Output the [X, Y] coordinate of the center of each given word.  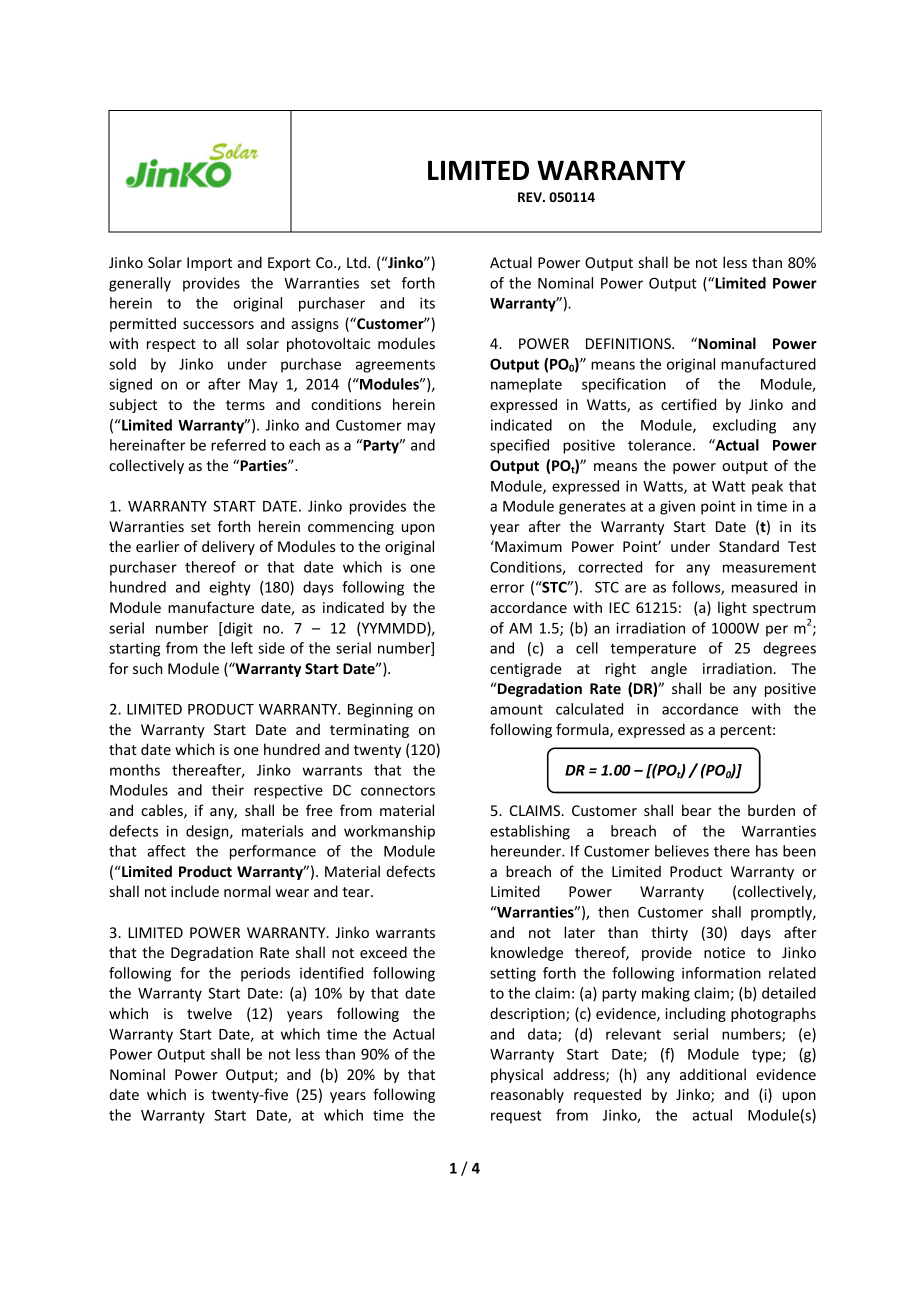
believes [682, 851]
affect [166, 851]
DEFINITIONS [629, 343]
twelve [209, 1013]
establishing [530, 832]
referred [238, 445]
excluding [744, 426]
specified [519, 446]
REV [531, 197]
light [732, 608]
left [242, 648]
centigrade [526, 669]
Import [209, 264]
